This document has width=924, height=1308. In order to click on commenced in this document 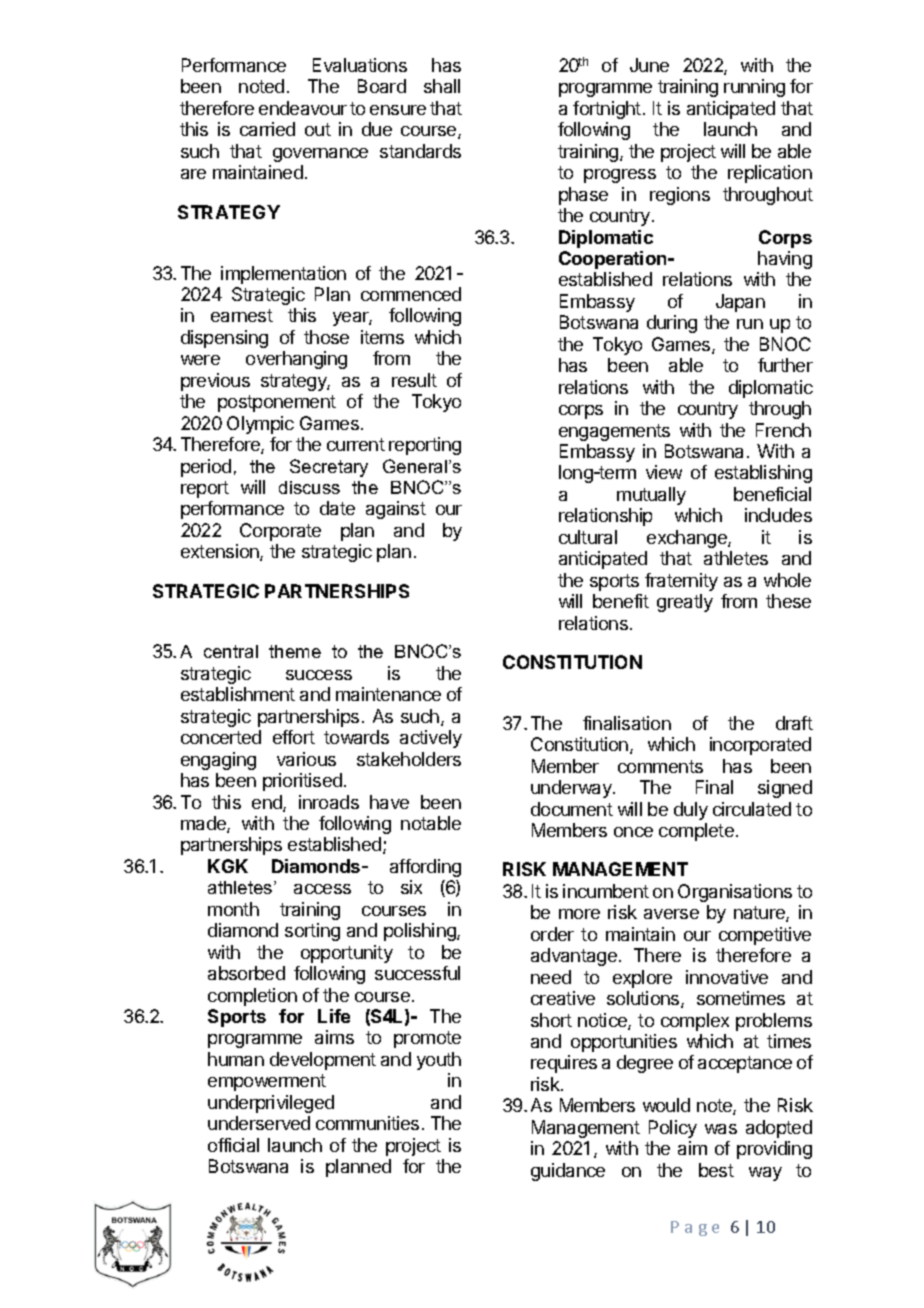, I will do `click(411, 294)`.
